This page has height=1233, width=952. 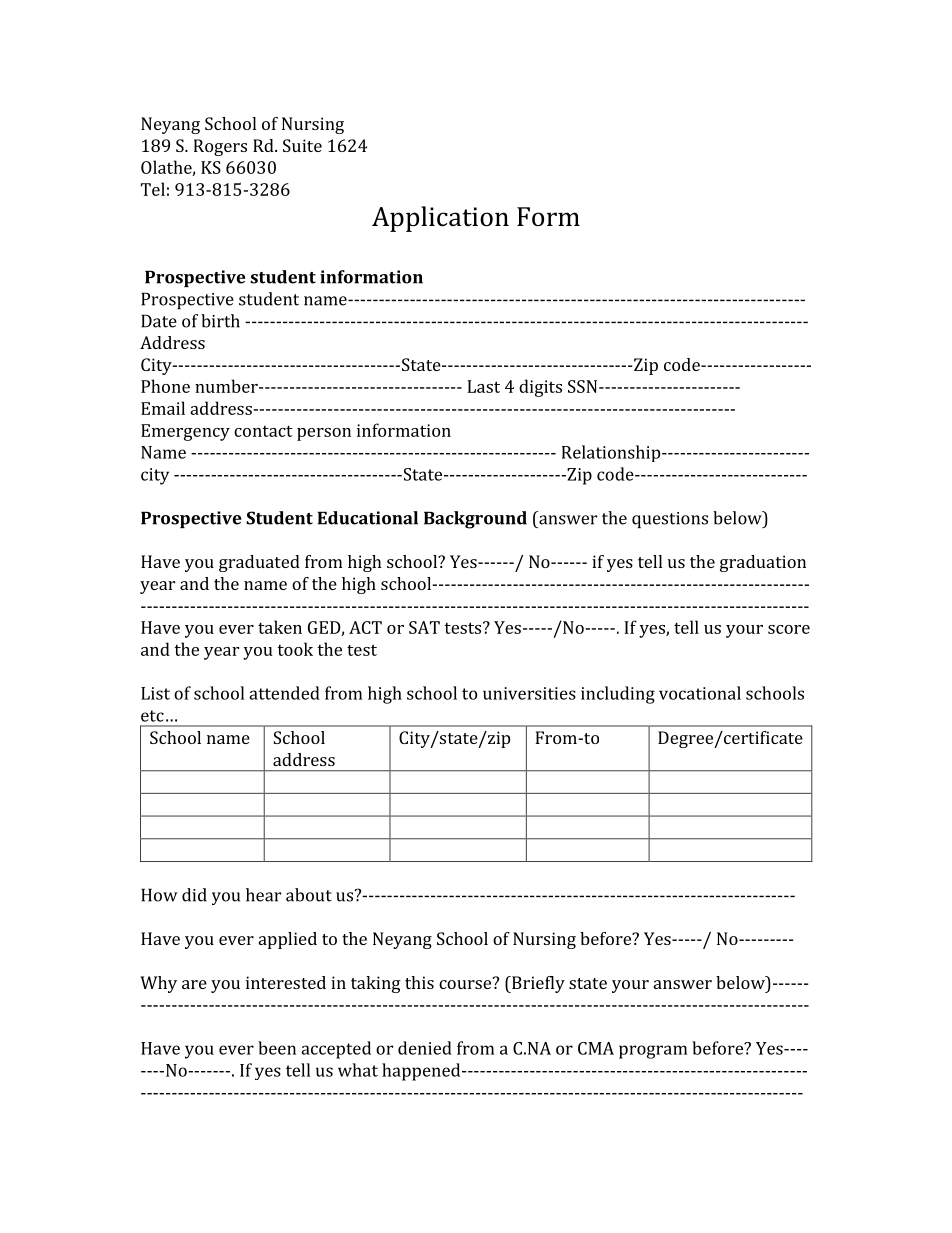 I want to click on etc, so click(x=152, y=716).
